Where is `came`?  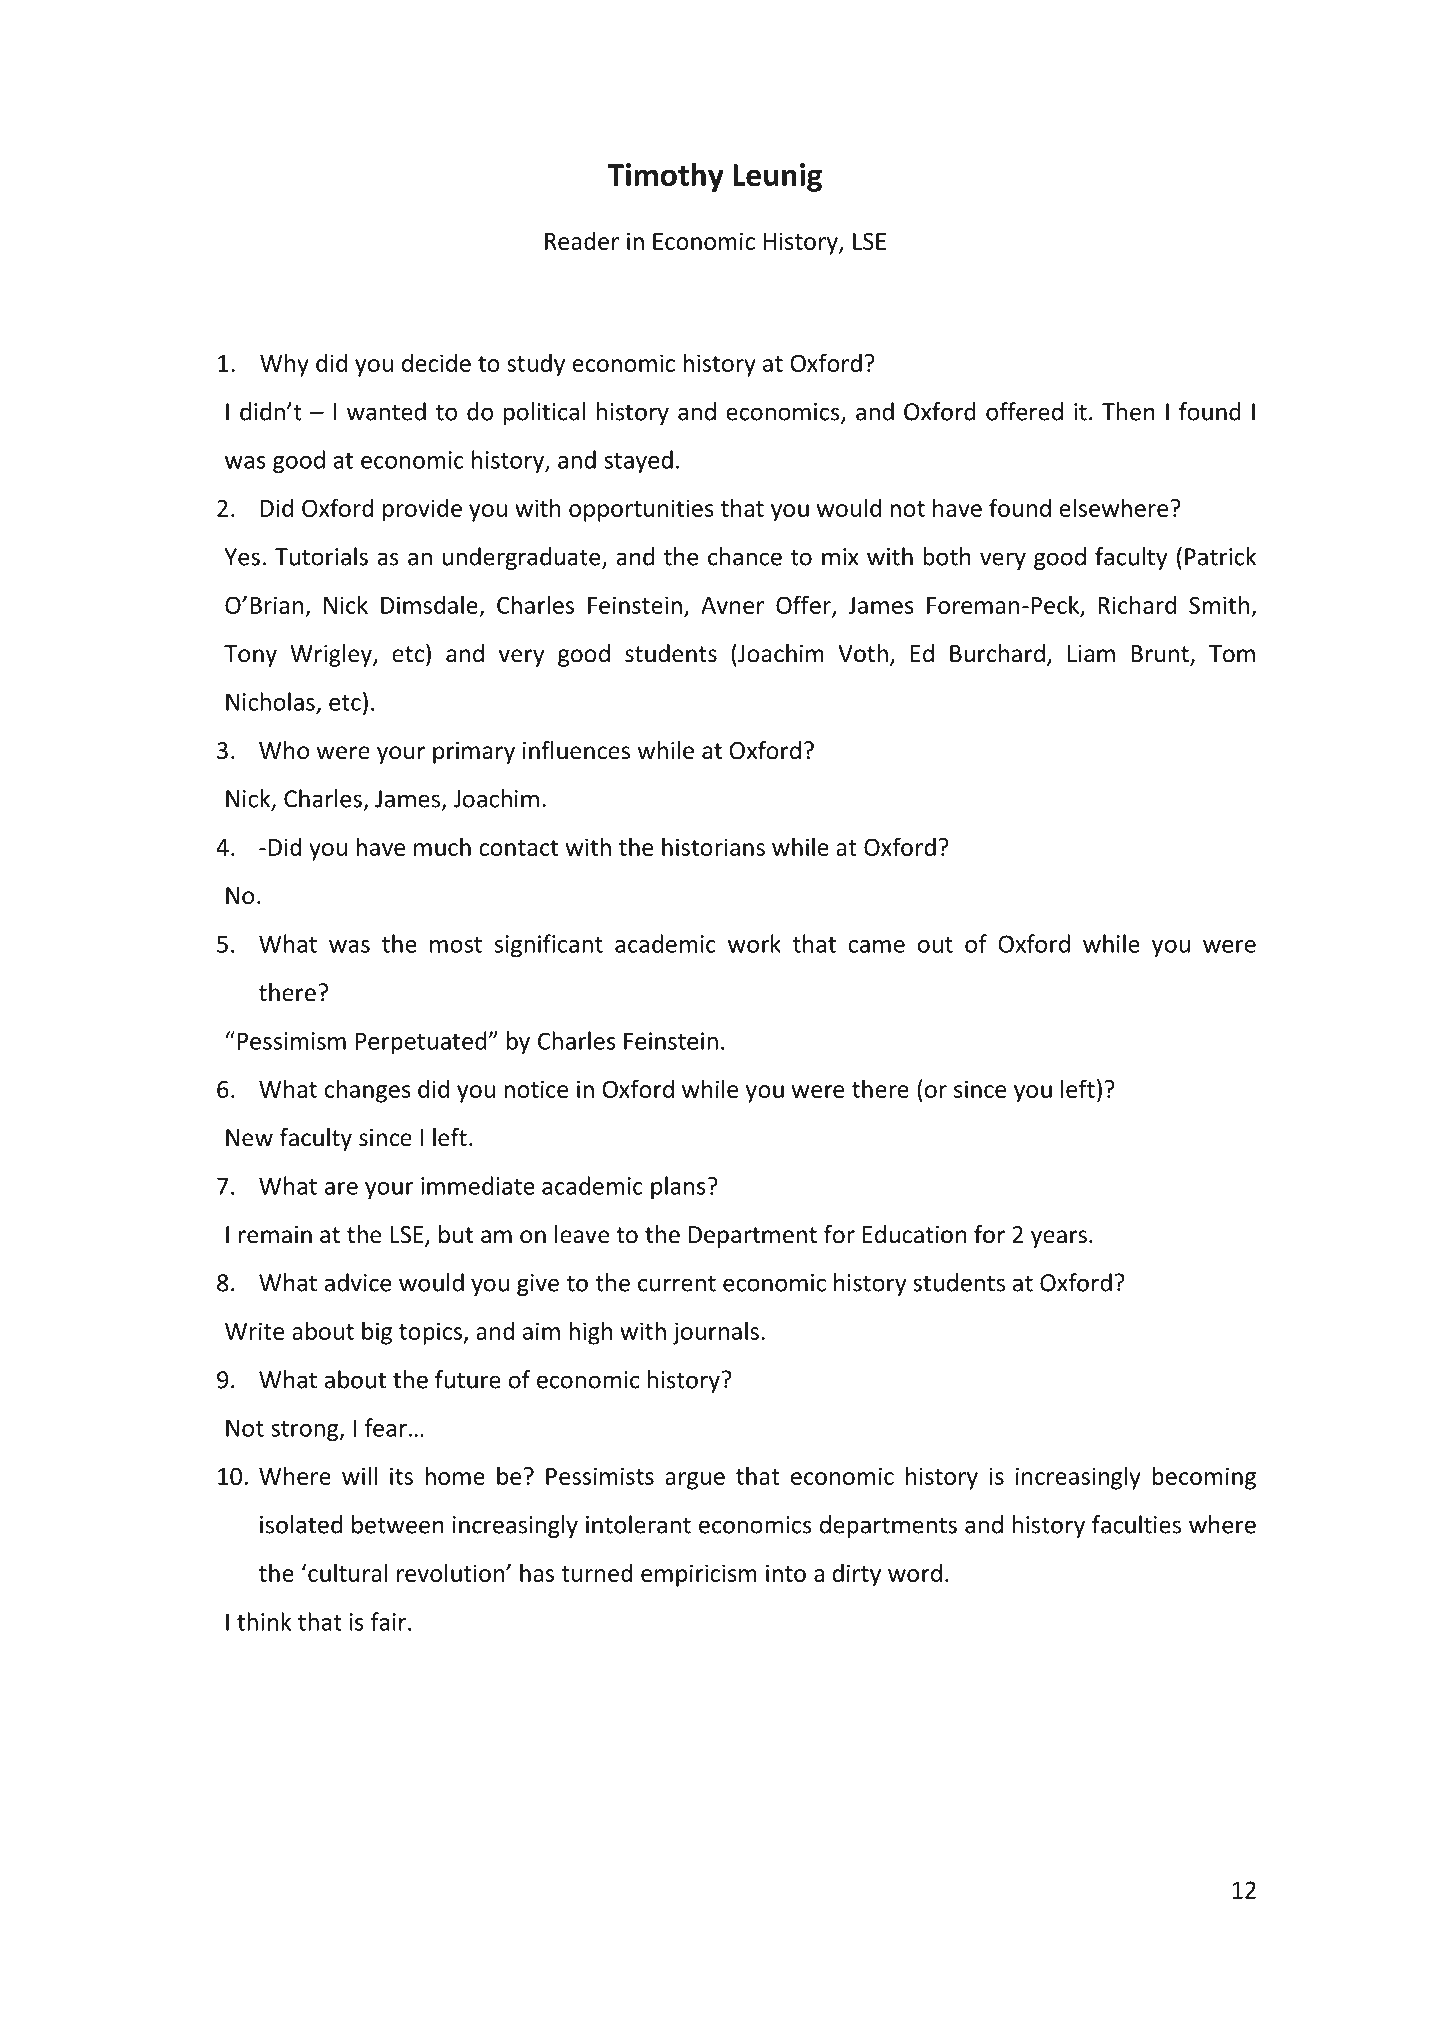
came is located at coordinates (876, 946).
